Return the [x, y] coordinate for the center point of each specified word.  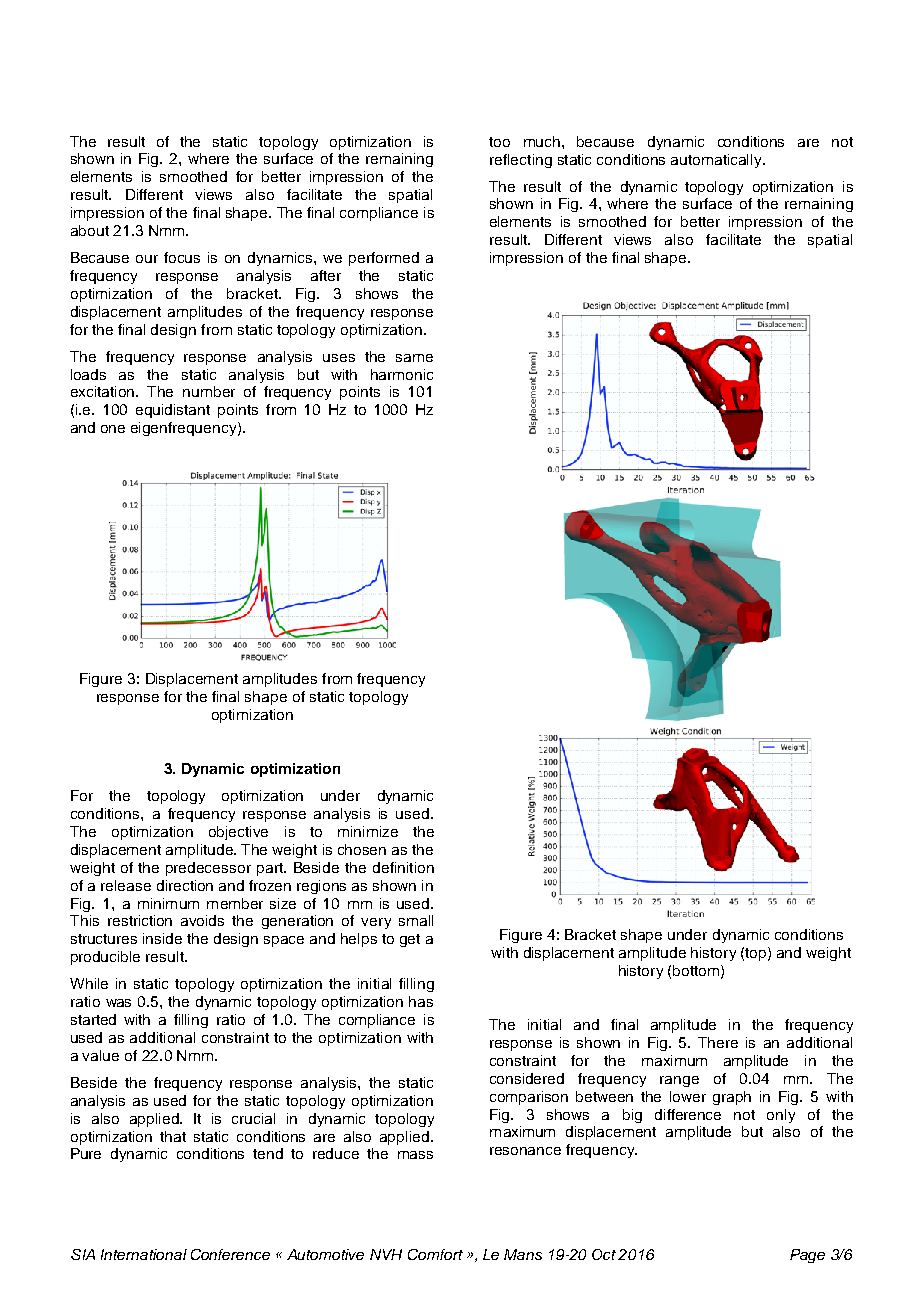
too [499, 142]
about [90, 230]
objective [238, 833]
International [144, 1254]
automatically [717, 161]
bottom [697, 971]
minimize [368, 831]
